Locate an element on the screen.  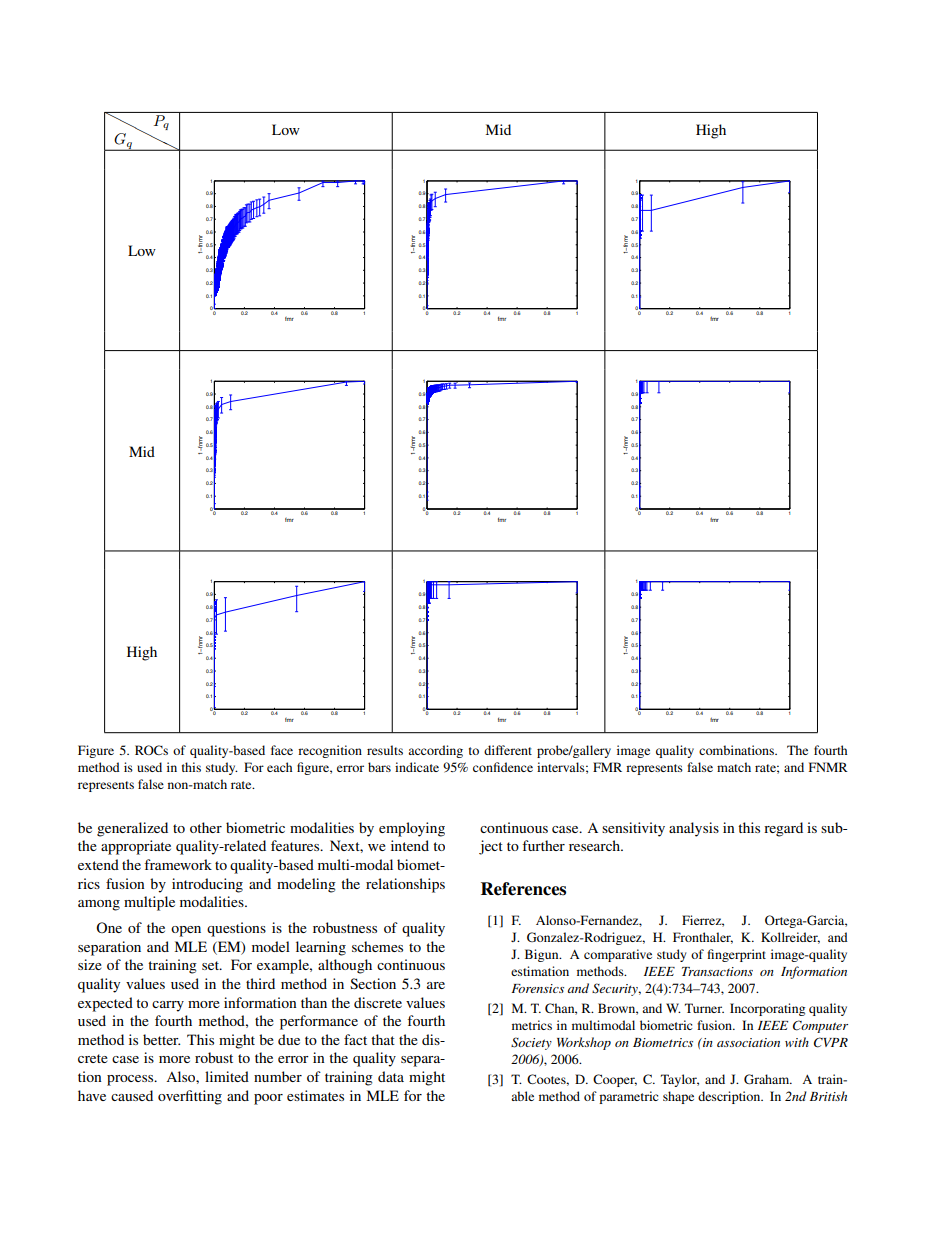
each is located at coordinates (279, 767).
